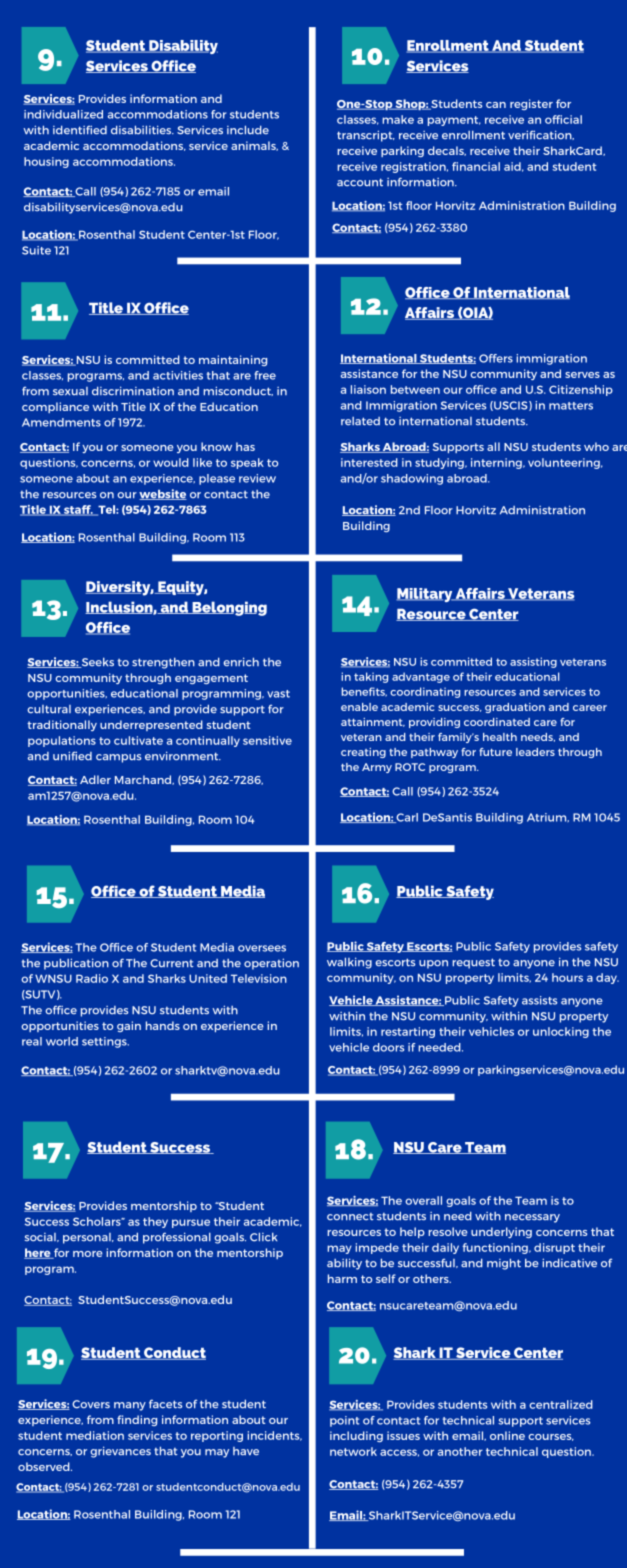 The width and height of the screenshot is (627, 1568). Describe the element at coordinates (80, 130) in the screenshot. I see `identified` at that location.
